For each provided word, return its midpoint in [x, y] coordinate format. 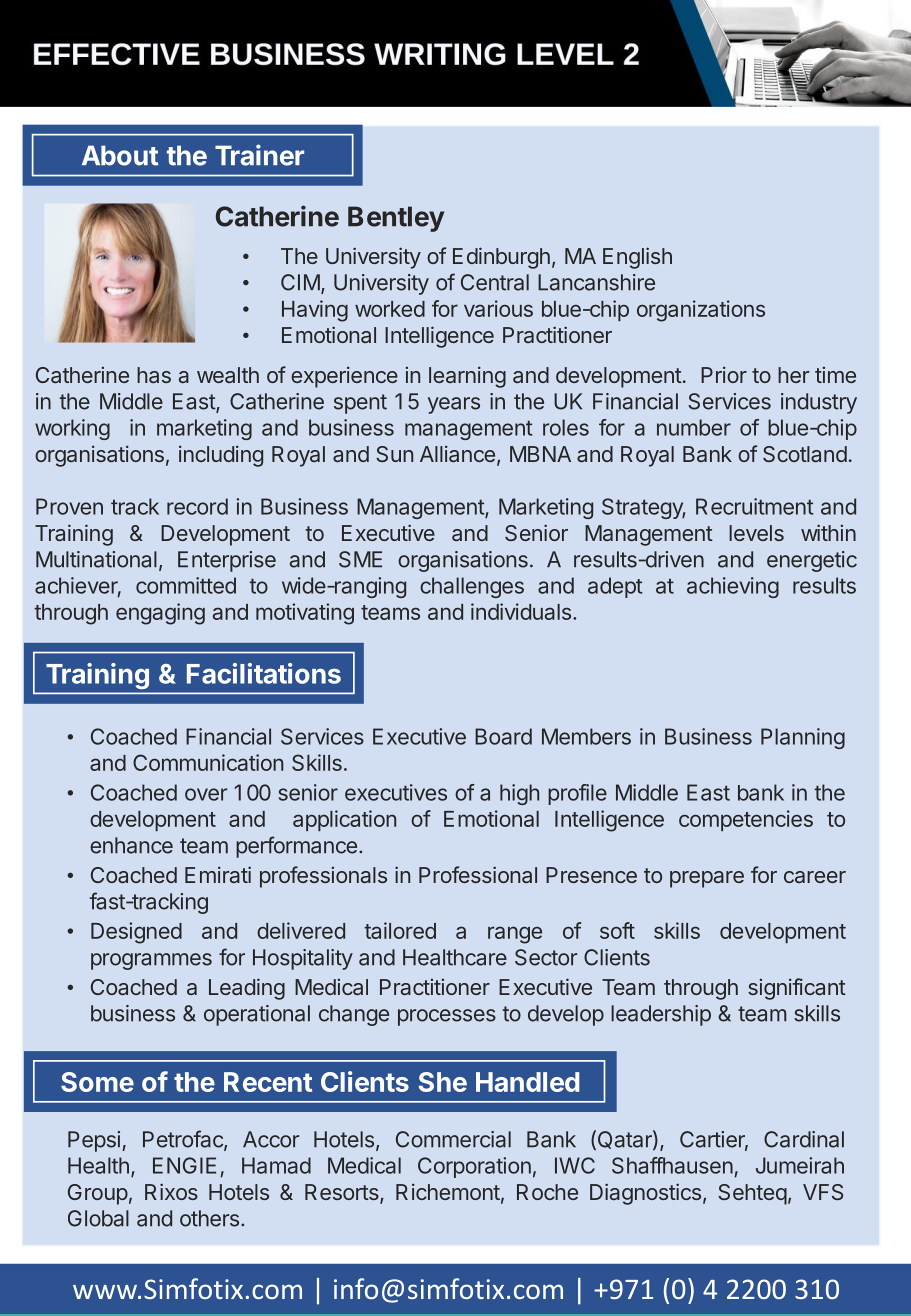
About [120, 155]
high [519, 794]
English [637, 258]
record [197, 506]
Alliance [457, 453]
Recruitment [754, 506]
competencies [746, 820]
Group [98, 1194]
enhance [131, 845]
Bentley [396, 219]
